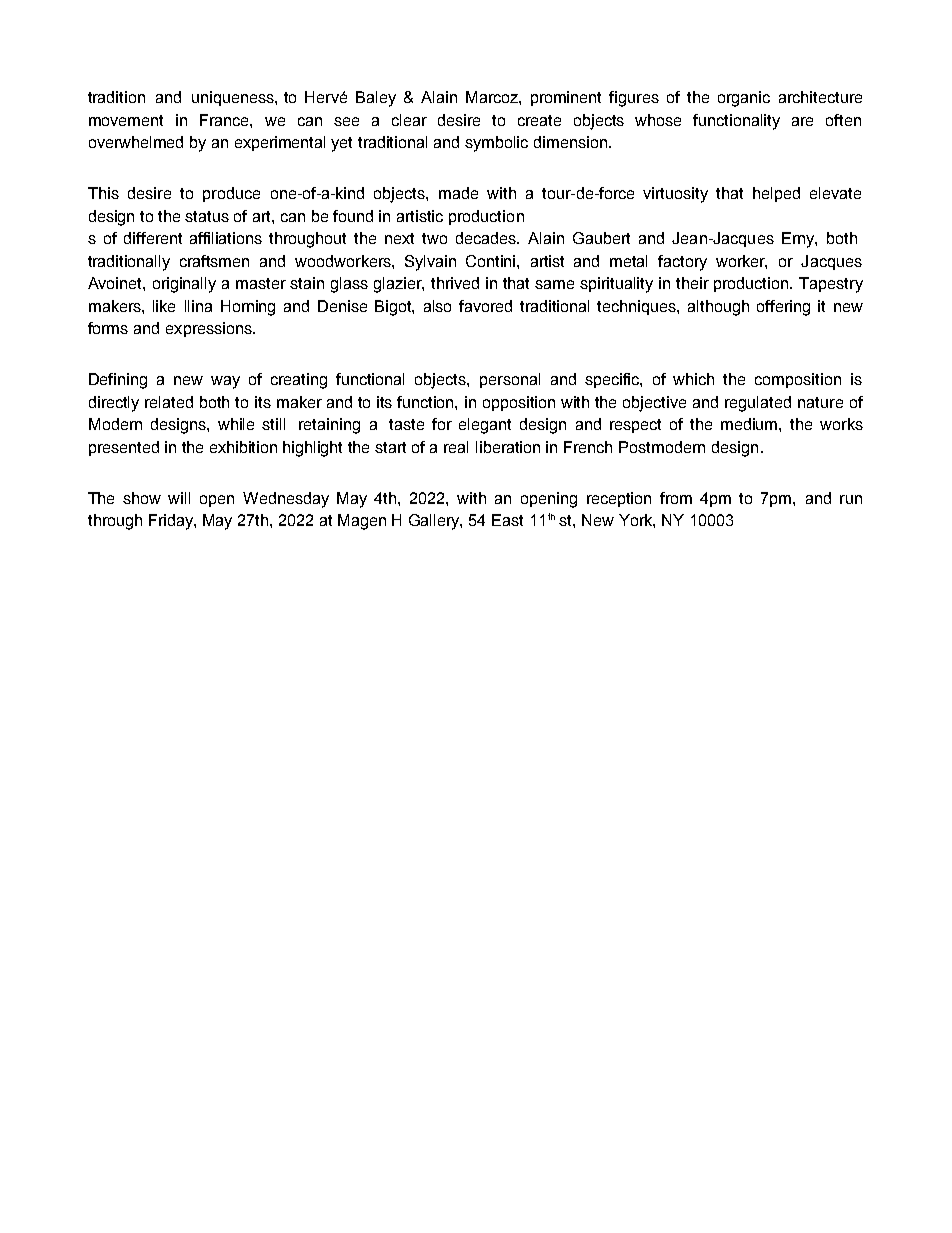  I want to click on decades, so click(487, 238).
